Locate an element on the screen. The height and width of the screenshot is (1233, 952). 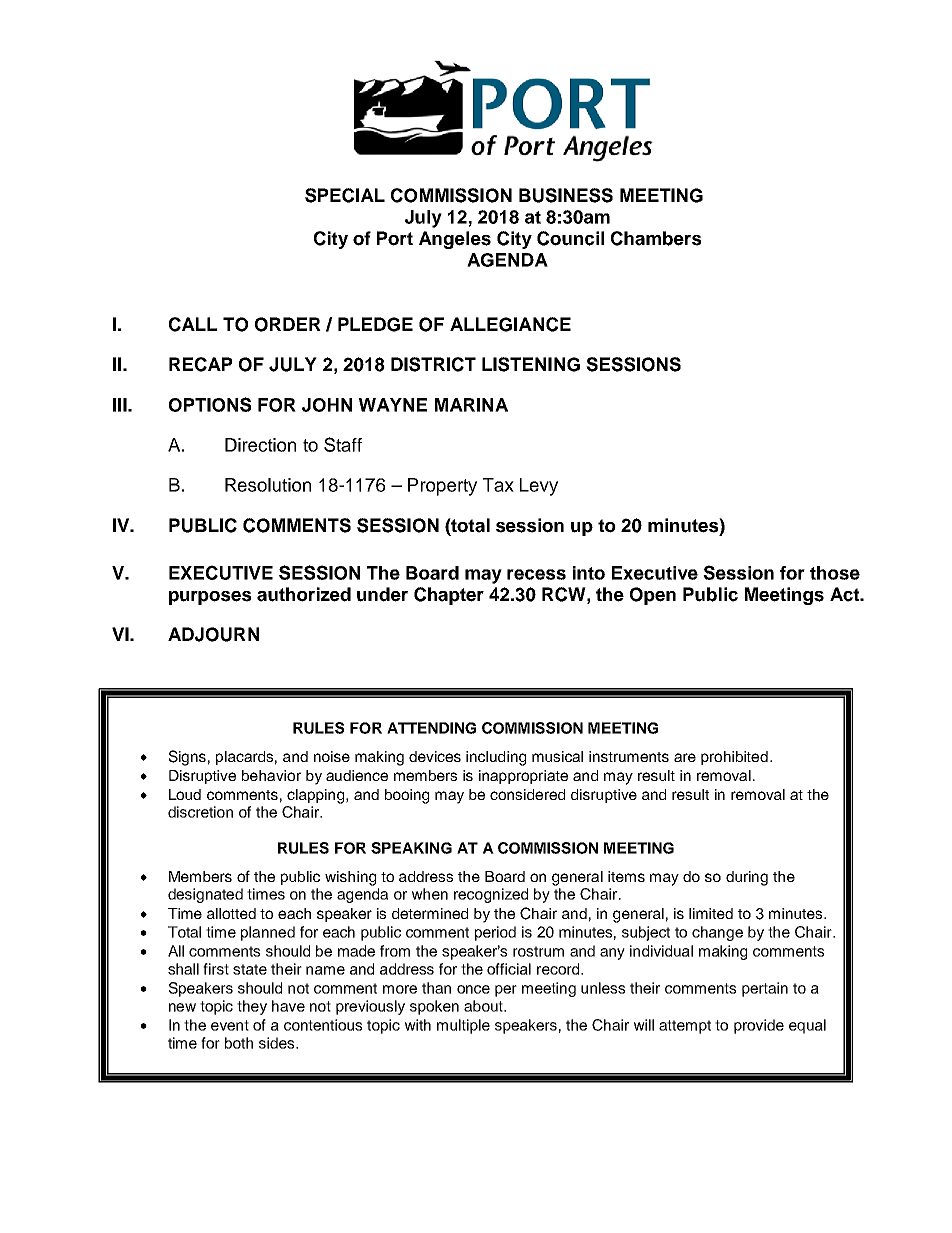
authorized is located at coordinates (304, 594).
